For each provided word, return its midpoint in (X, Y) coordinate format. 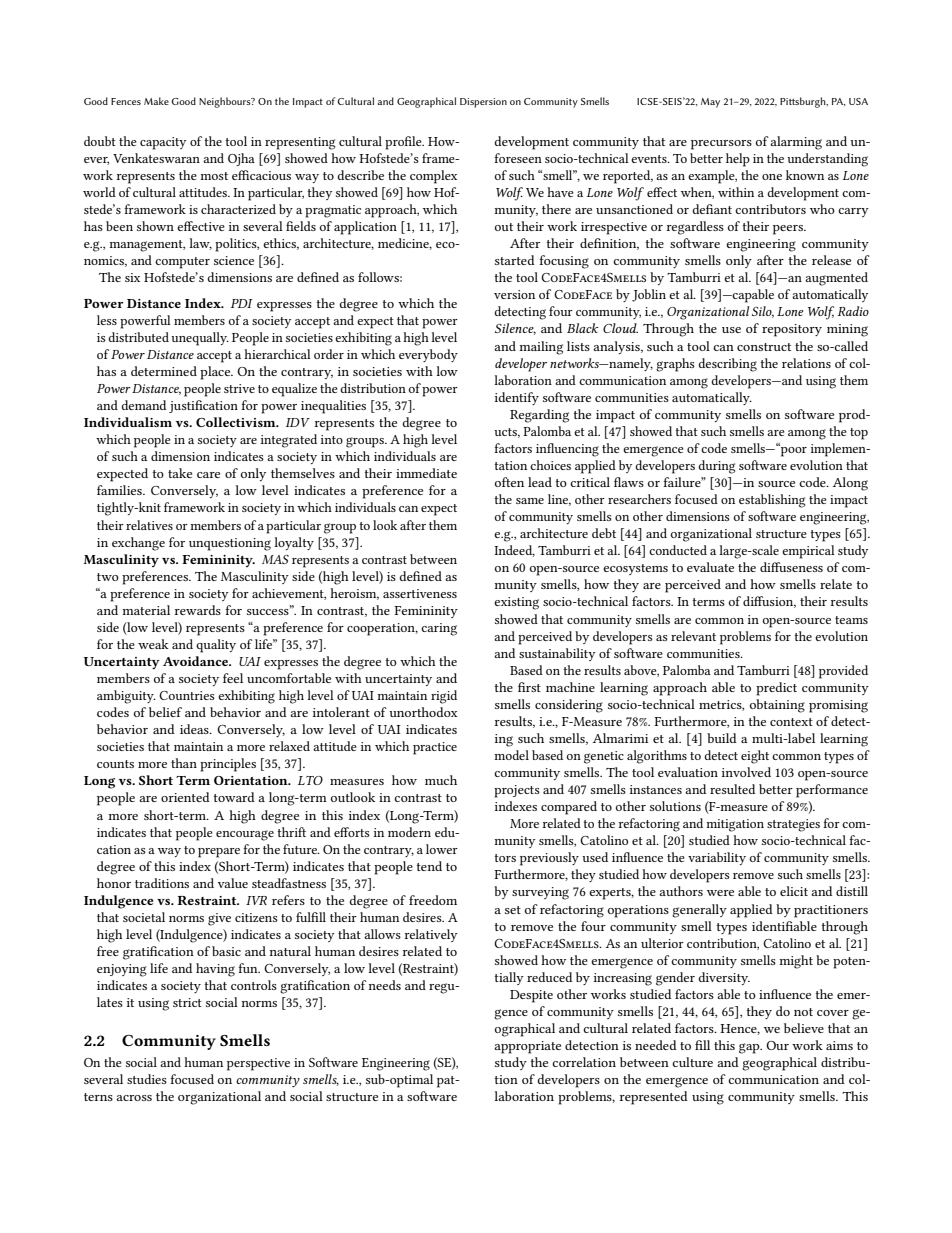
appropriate (527, 1047)
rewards (198, 610)
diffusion (769, 602)
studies (147, 1079)
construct (764, 347)
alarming (796, 143)
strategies (793, 825)
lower (442, 849)
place (216, 373)
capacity (163, 143)
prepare (219, 853)
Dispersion (483, 103)
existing (516, 603)
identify (517, 398)
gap (750, 1048)
